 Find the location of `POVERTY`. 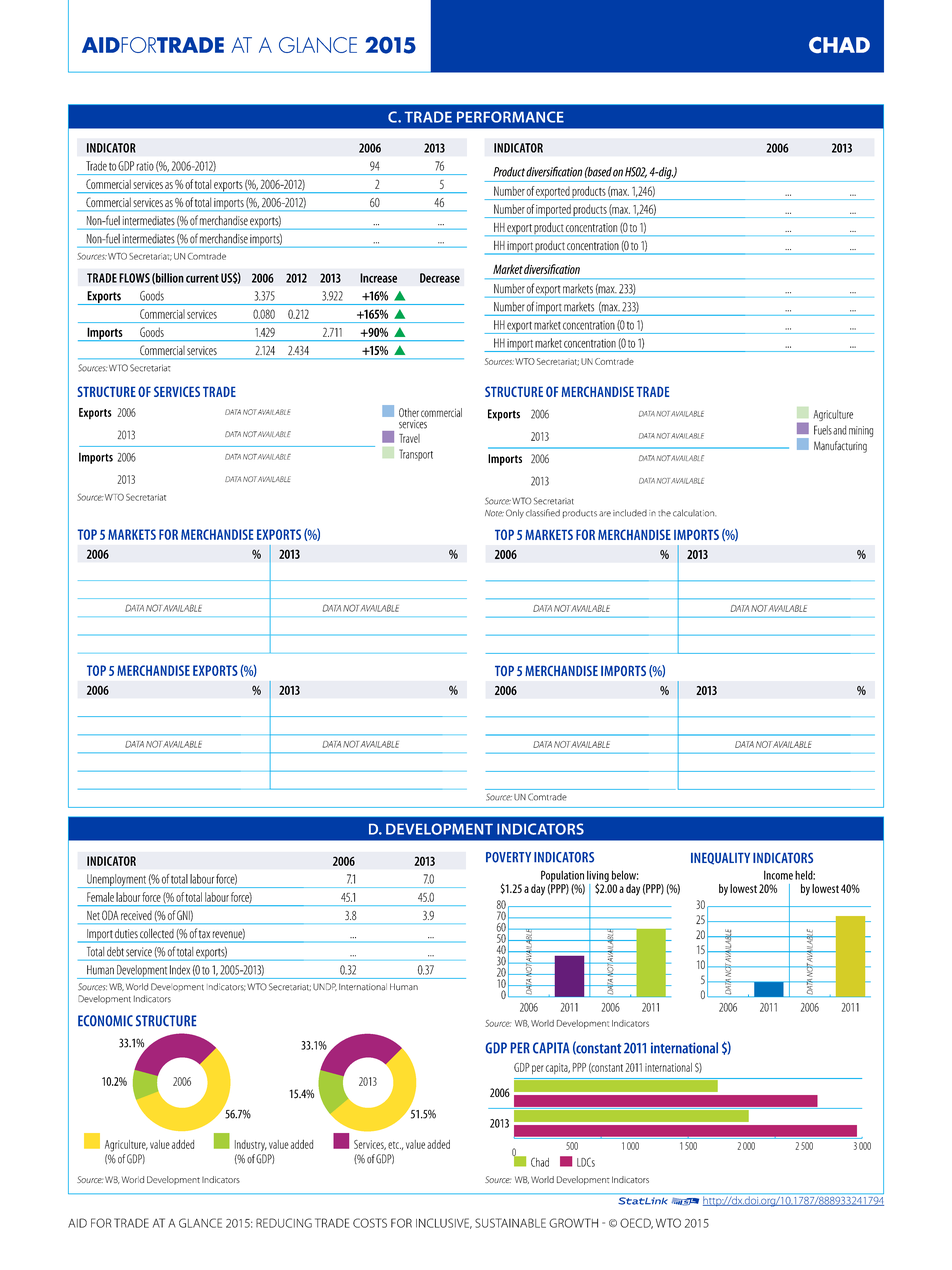

POVERTY is located at coordinates (508, 857).
